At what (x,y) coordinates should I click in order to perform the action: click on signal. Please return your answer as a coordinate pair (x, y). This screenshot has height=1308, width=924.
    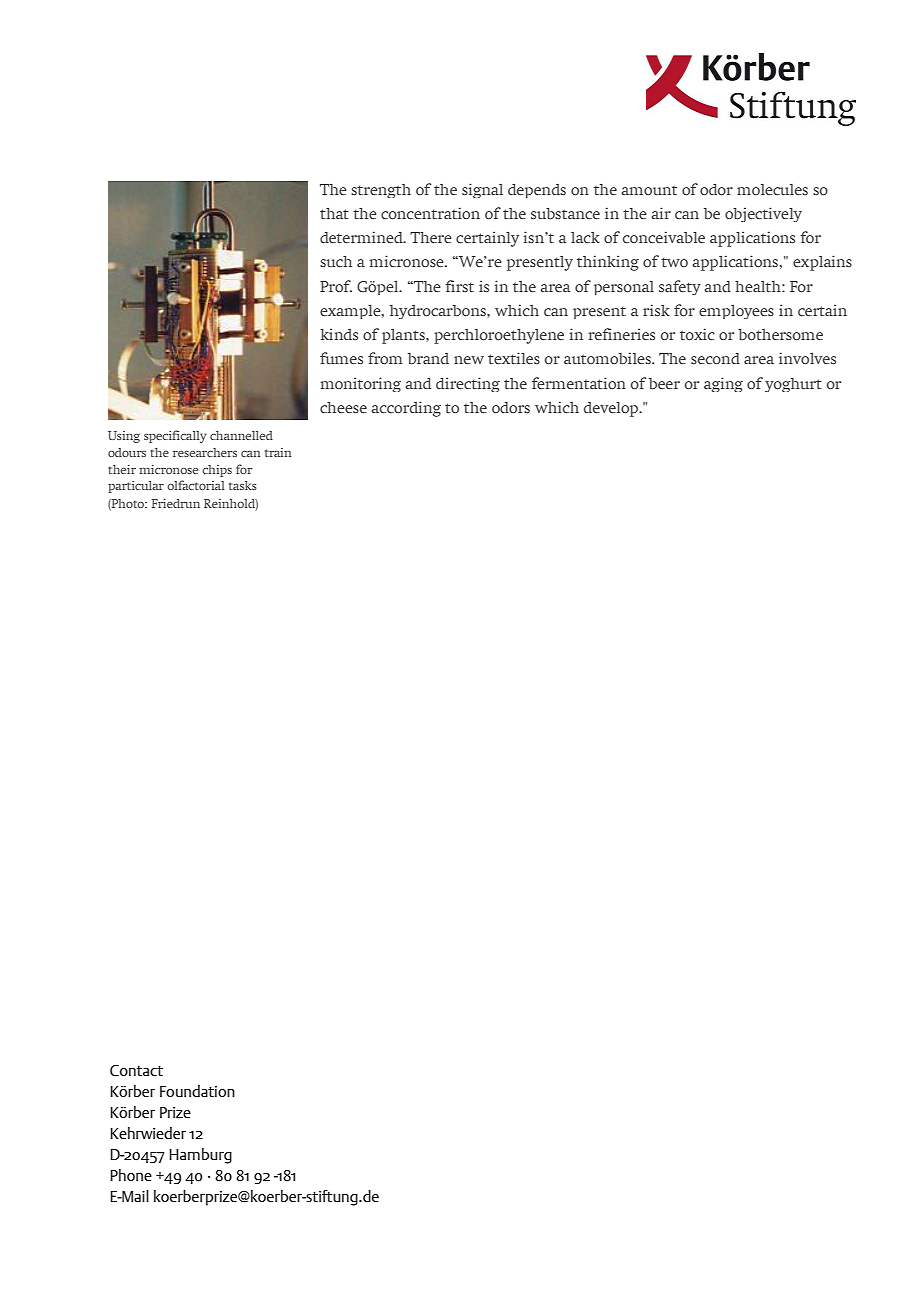
    Looking at the image, I should click on (482, 190).
